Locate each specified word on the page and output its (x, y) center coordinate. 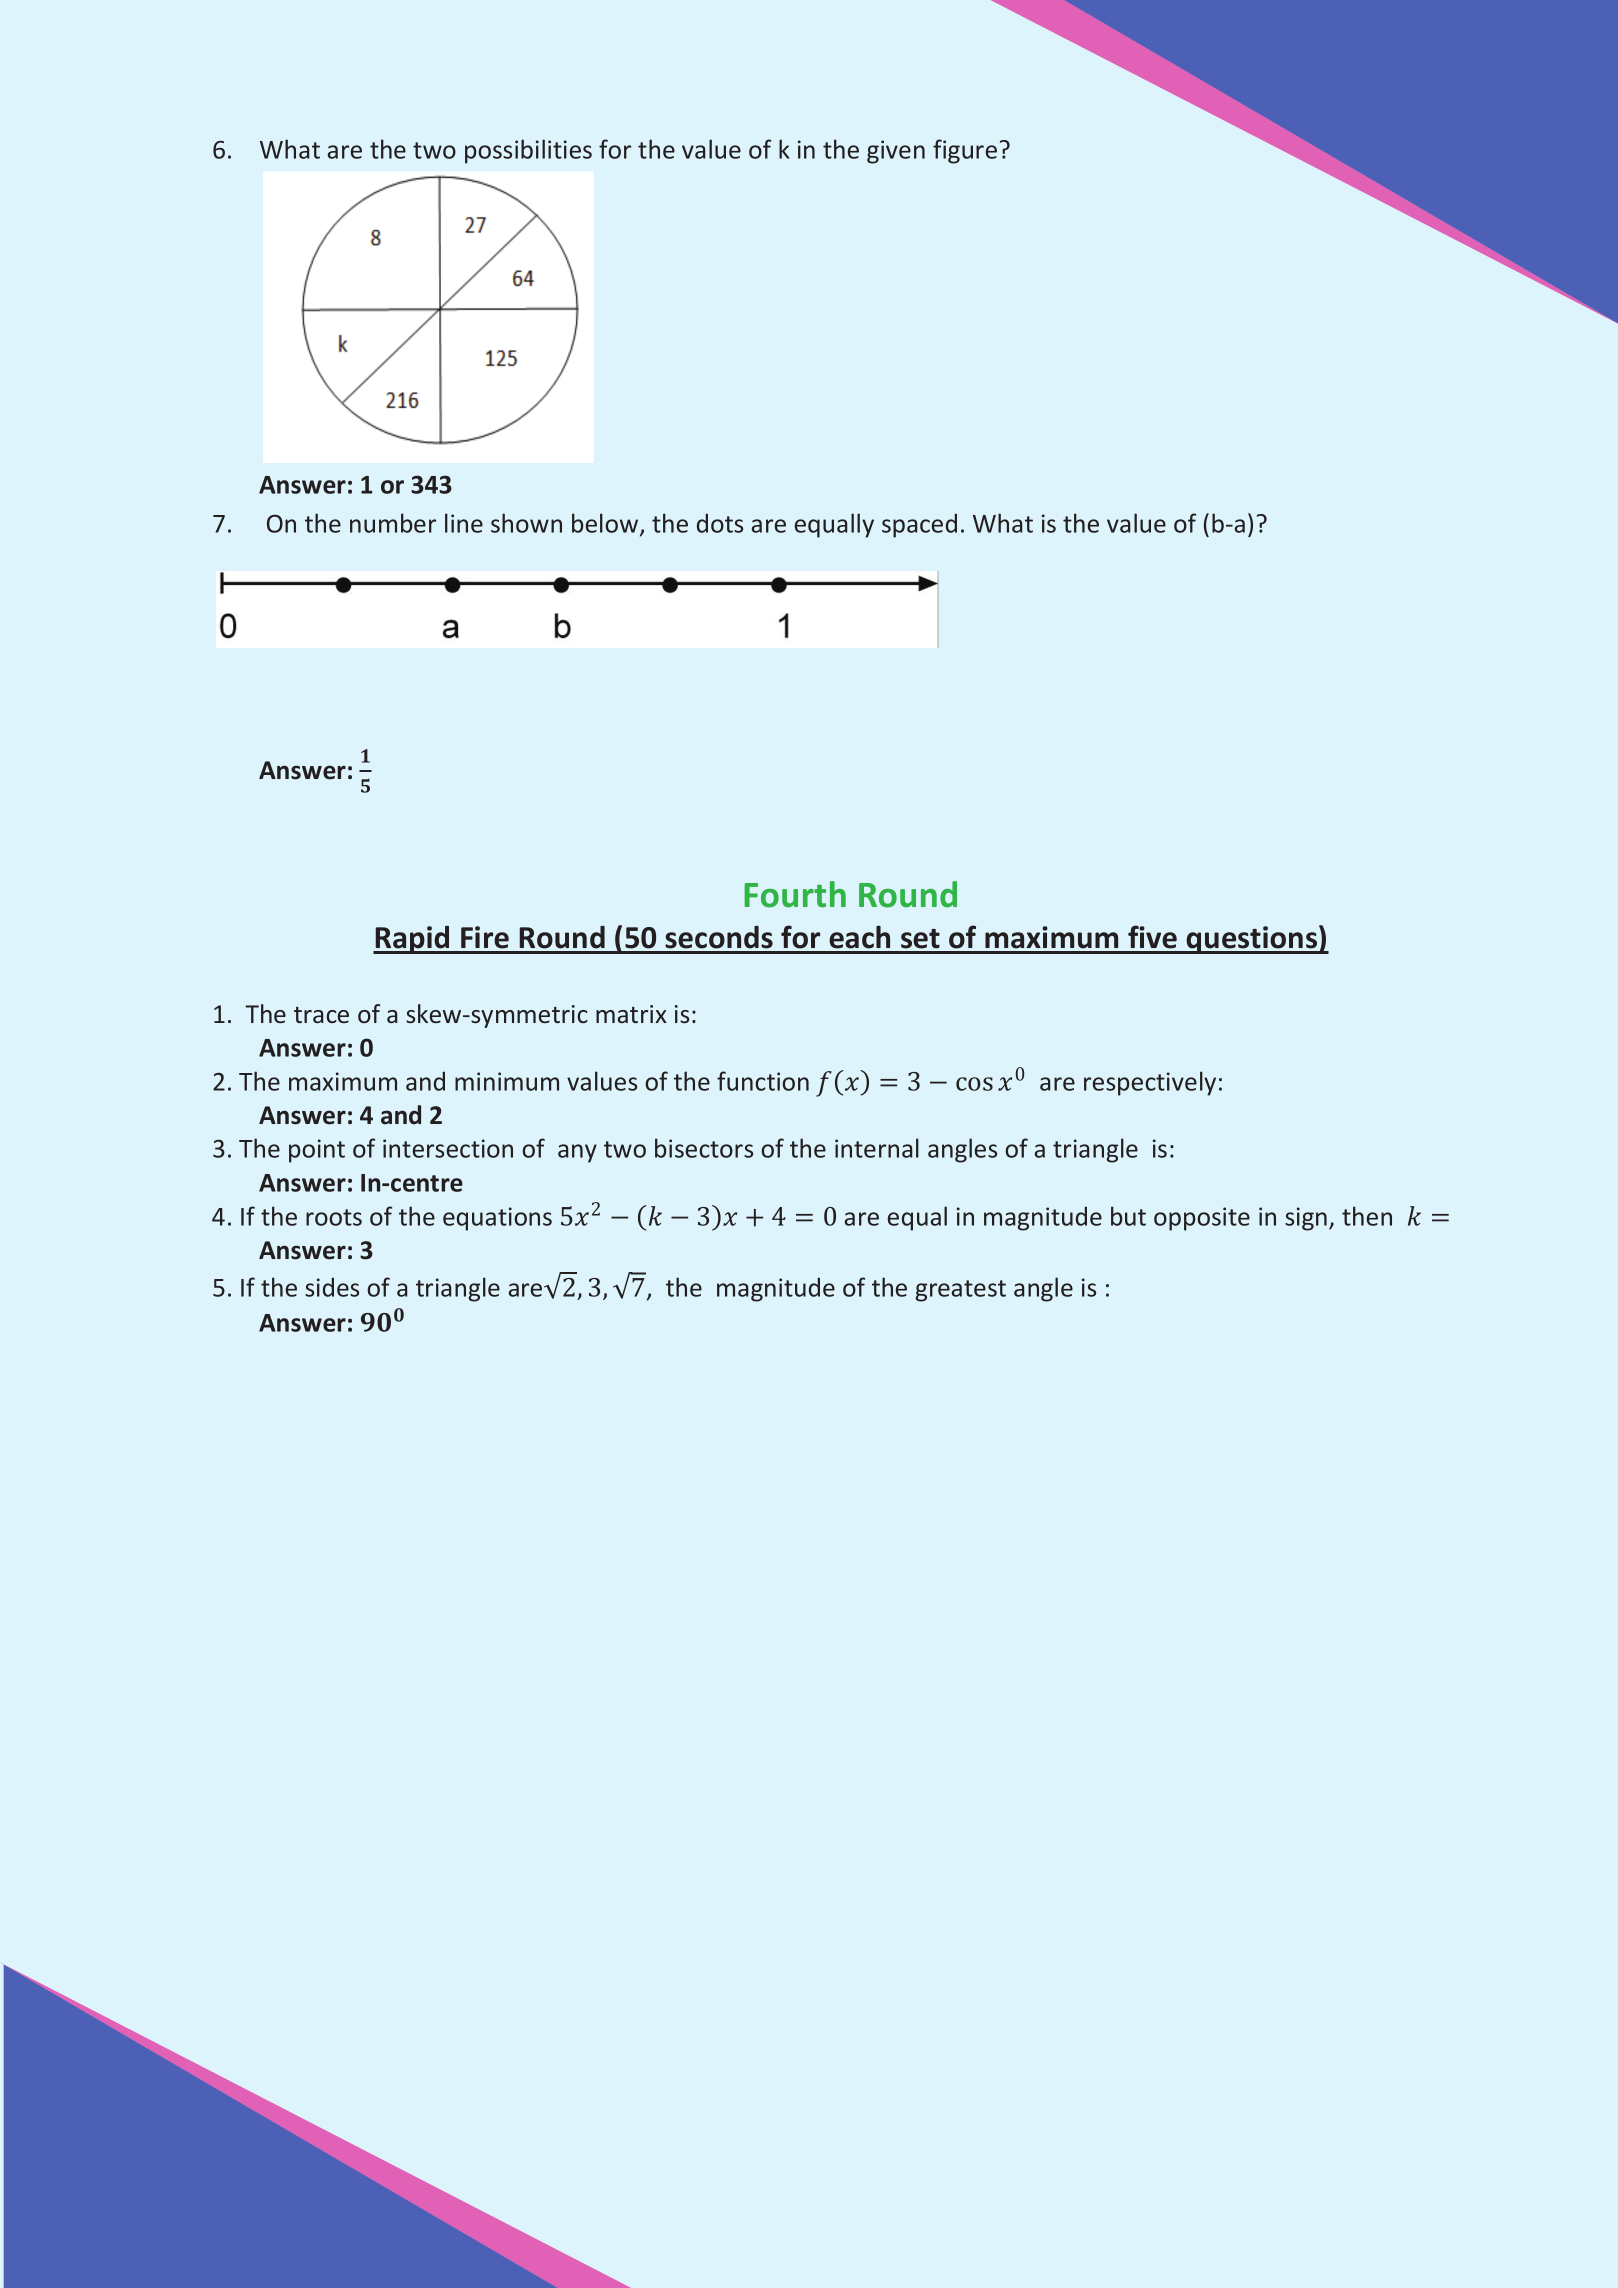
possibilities (528, 151)
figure (965, 151)
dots (720, 523)
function (763, 1081)
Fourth (795, 894)
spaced (919, 525)
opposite (1202, 1219)
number (393, 523)
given (896, 152)
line (464, 523)
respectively (1150, 1083)
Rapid (412, 940)
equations (497, 1219)
